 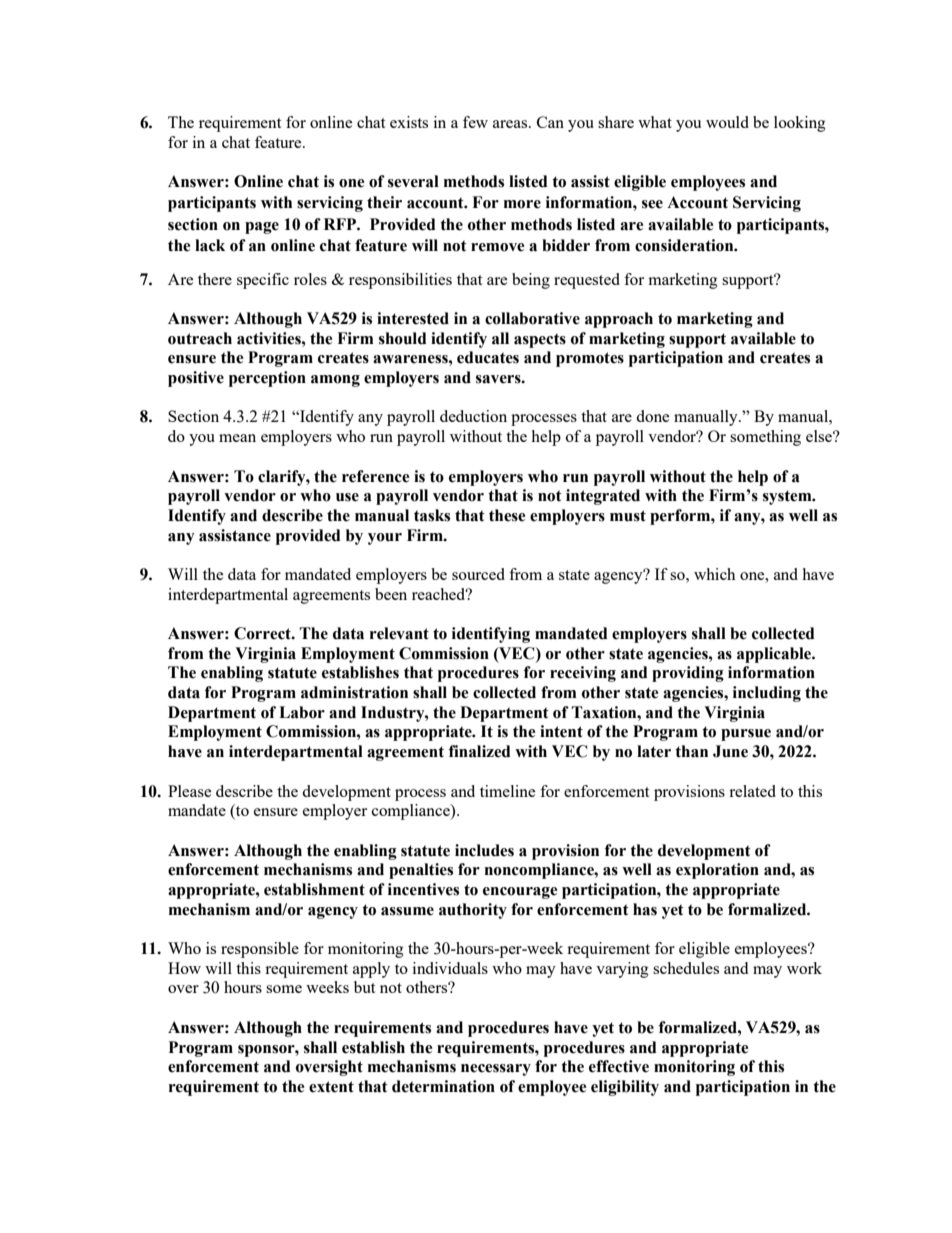 What do you see at coordinates (478, 574) in the document?
I see `sourced` at bounding box center [478, 574].
